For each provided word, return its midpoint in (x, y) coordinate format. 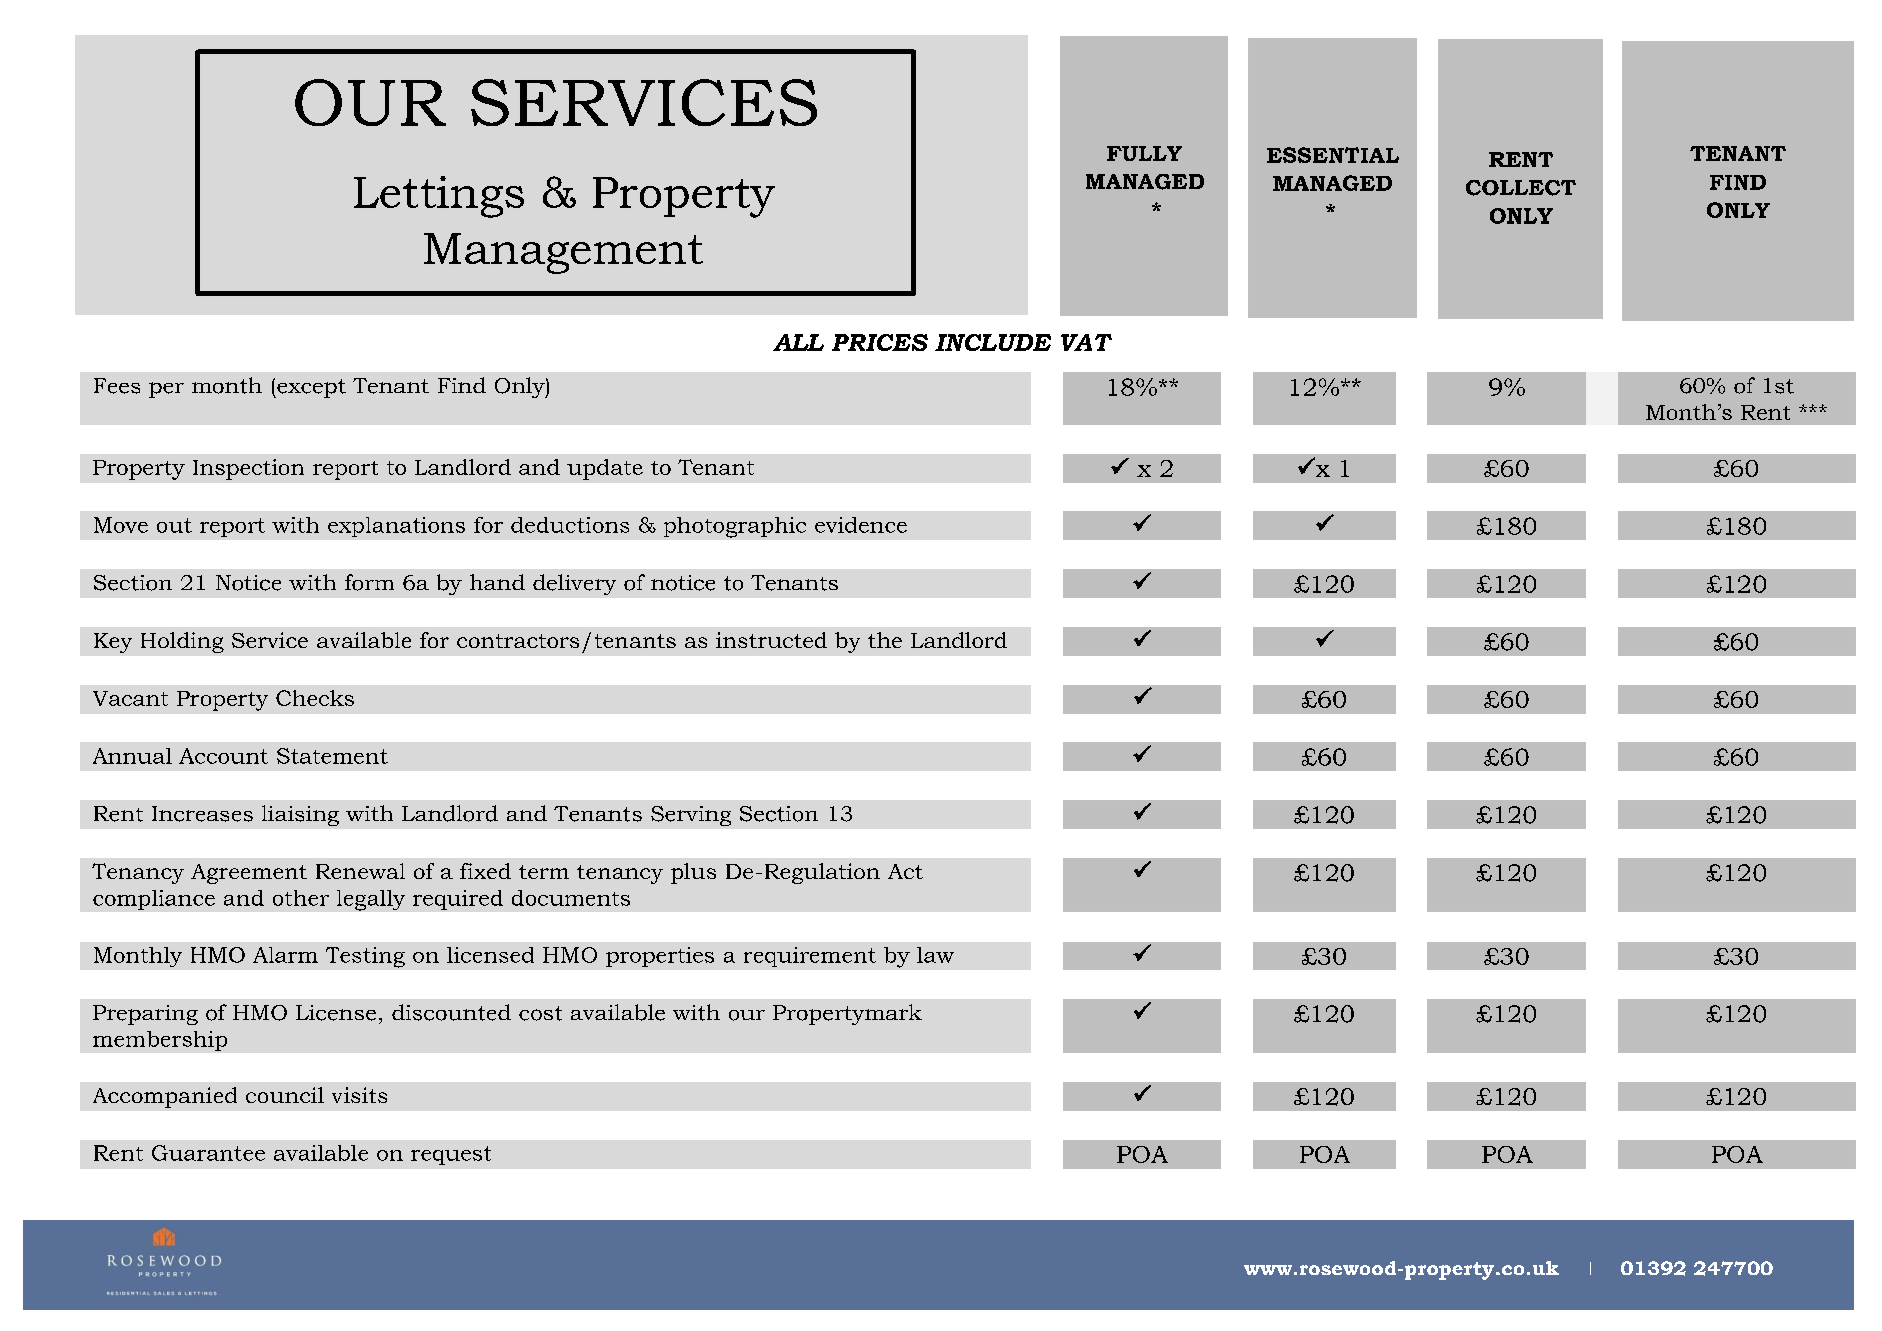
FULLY (1144, 153)
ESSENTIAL (1333, 155)
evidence (861, 525)
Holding (182, 642)
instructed (771, 640)
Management (563, 253)
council (285, 1095)
